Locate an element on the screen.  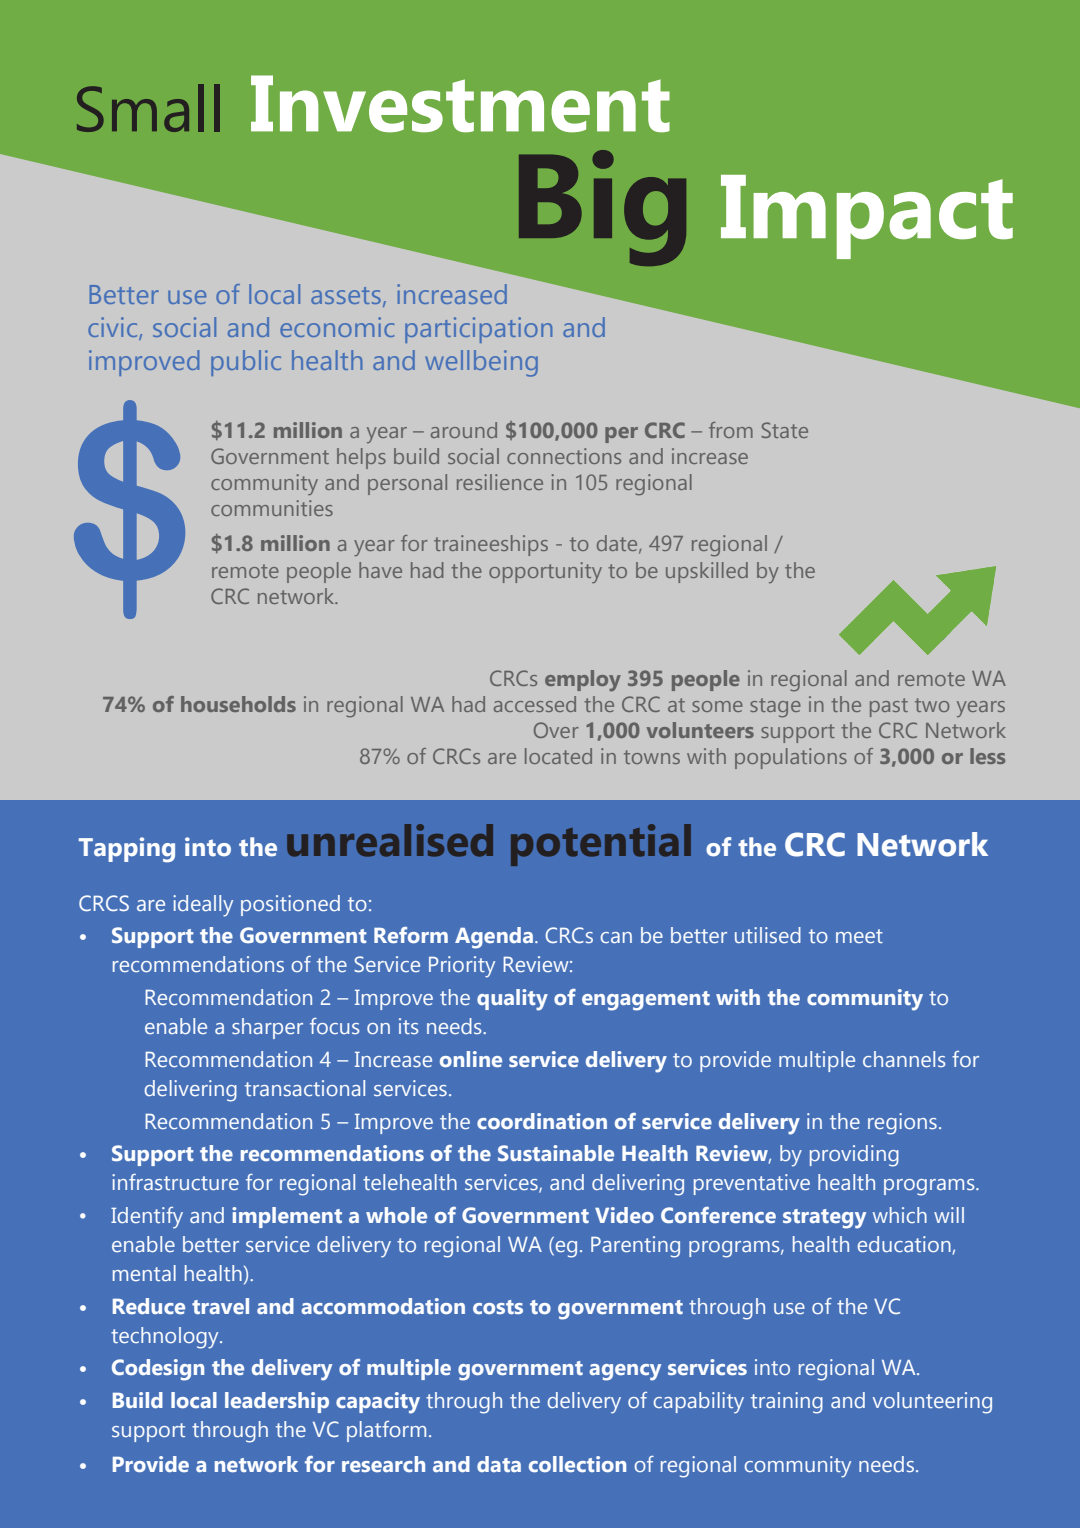
quality is located at coordinates (512, 1000).
